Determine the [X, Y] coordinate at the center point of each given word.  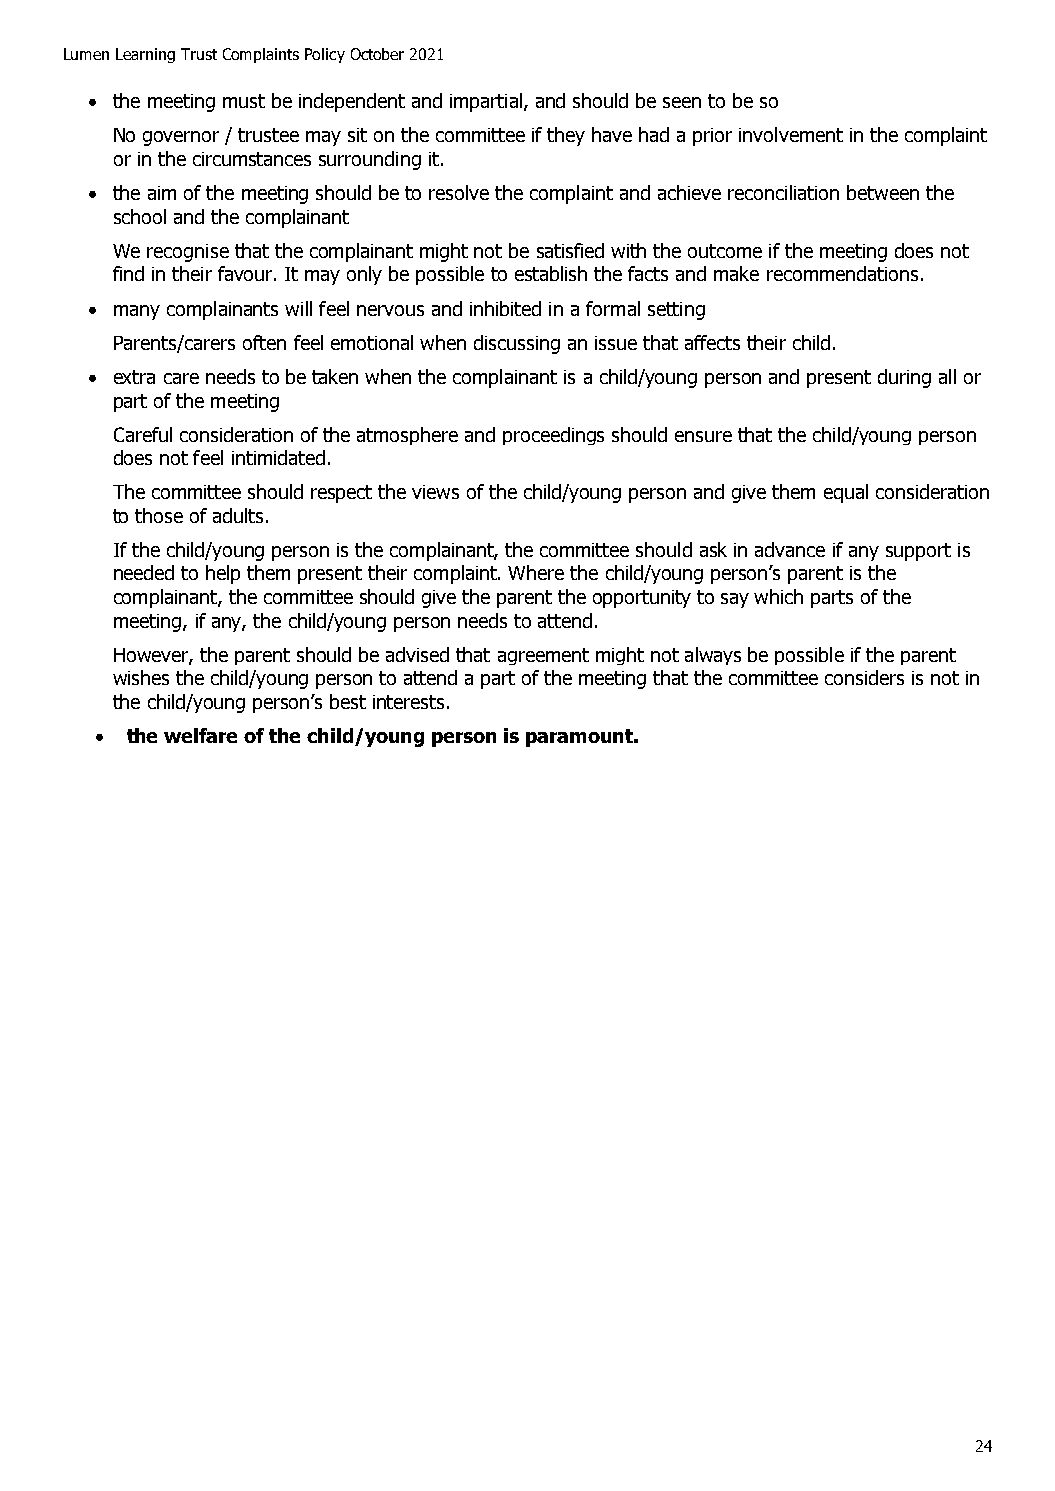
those [159, 515]
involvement [791, 134]
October [377, 54]
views [435, 492]
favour [246, 273]
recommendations [842, 273]
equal [846, 493]
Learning [145, 55]
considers [864, 677]
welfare [200, 735]
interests [410, 702]
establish [551, 273]
